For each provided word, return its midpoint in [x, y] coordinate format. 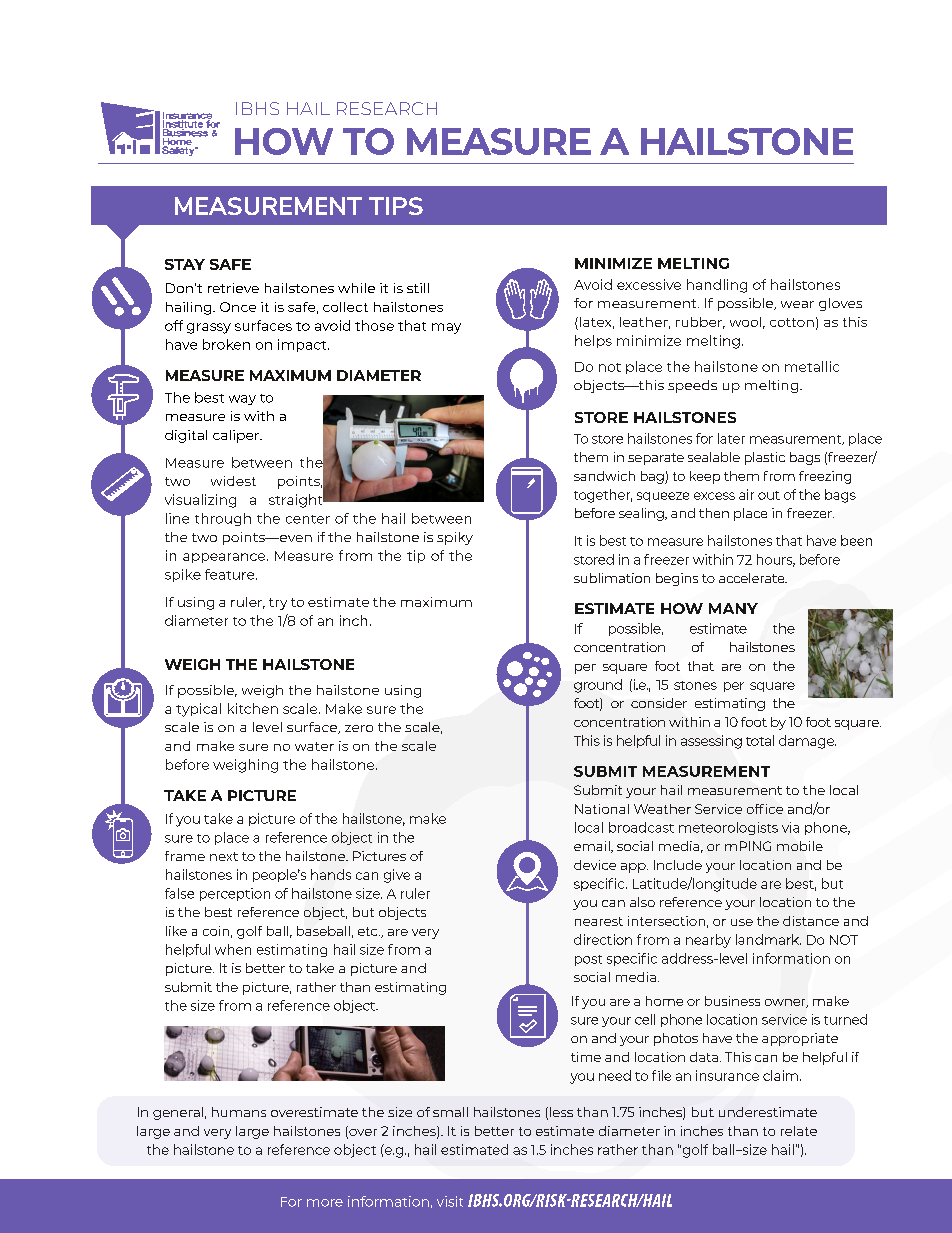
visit [450, 1201]
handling [717, 286]
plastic [765, 458]
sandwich [604, 476]
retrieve [233, 288]
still [418, 288]
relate [799, 1131]
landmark [768, 939]
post [588, 960]
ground [598, 686]
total [760, 740]
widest [233, 481]
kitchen [253, 708]
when [233, 949]
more [325, 1203]
